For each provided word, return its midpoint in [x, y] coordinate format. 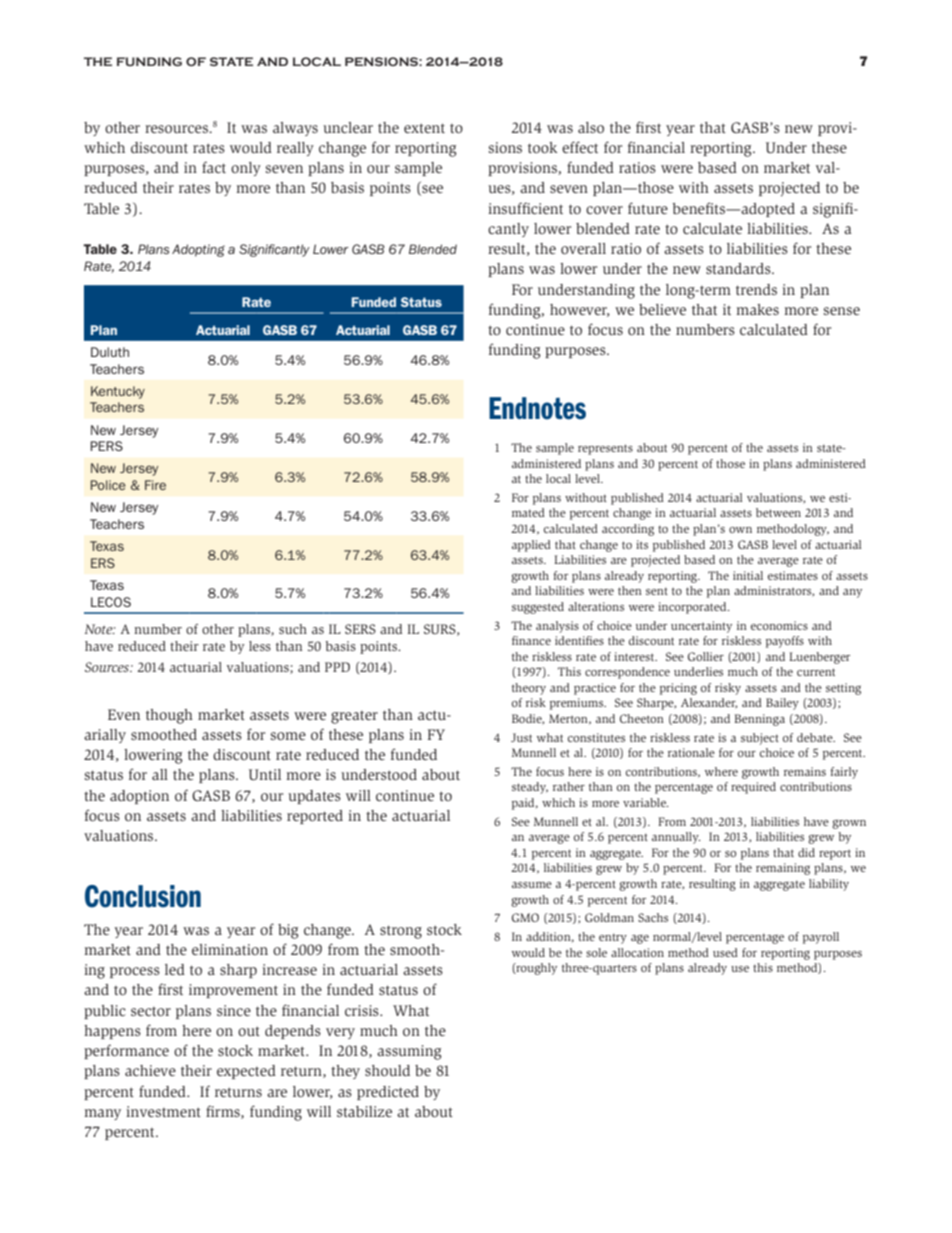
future [648, 208]
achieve [150, 1070]
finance [531, 640]
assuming [409, 1052]
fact [214, 167]
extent [424, 128]
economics [779, 625]
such [293, 629]
